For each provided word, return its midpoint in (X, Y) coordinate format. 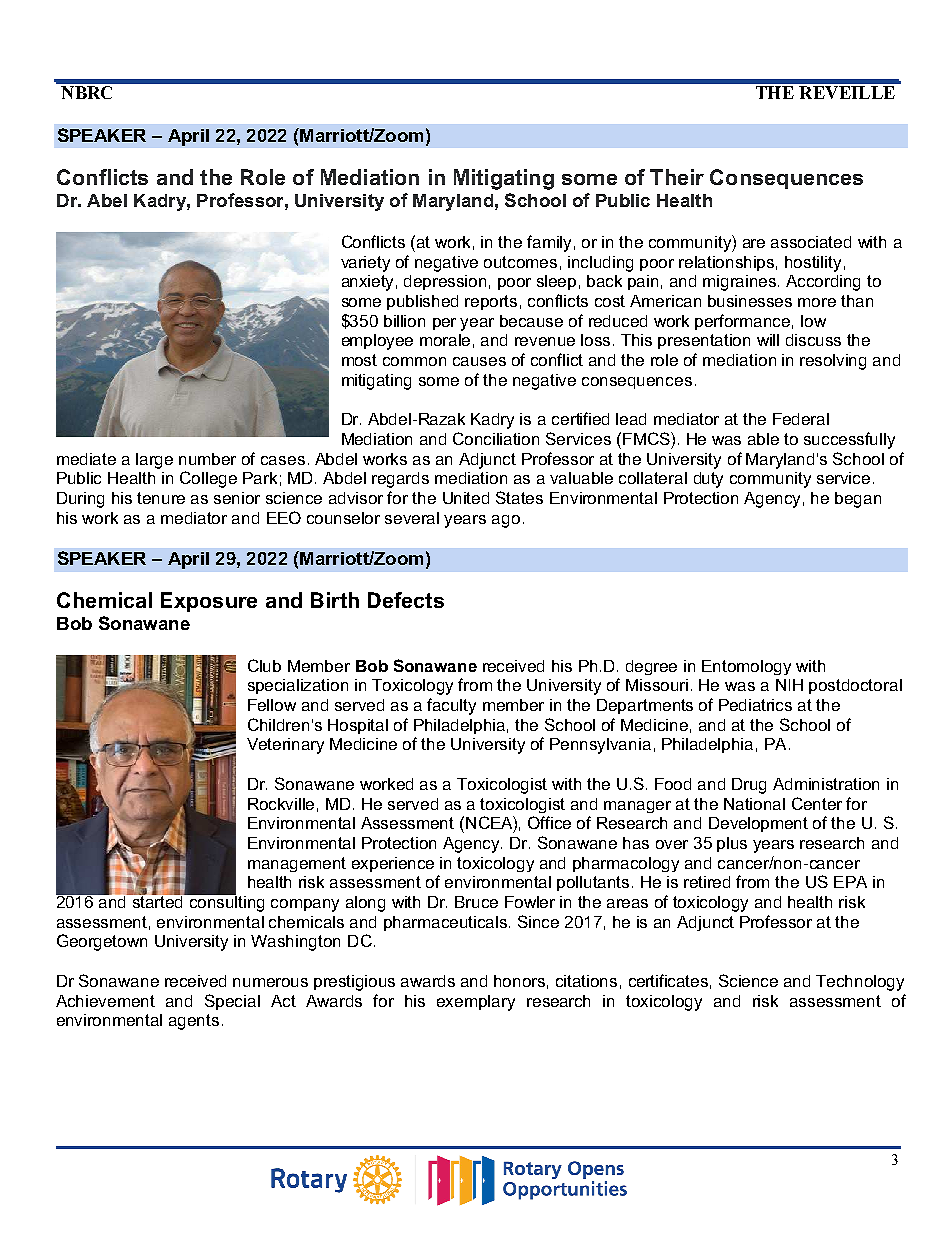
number (207, 459)
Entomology (746, 667)
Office (549, 822)
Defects (406, 600)
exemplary (476, 1003)
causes (479, 361)
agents (194, 1022)
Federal (801, 419)
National (754, 804)
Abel (107, 200)
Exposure (209, 602)
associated (811, 242)
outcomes (520, 262)
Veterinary (285, 746)
